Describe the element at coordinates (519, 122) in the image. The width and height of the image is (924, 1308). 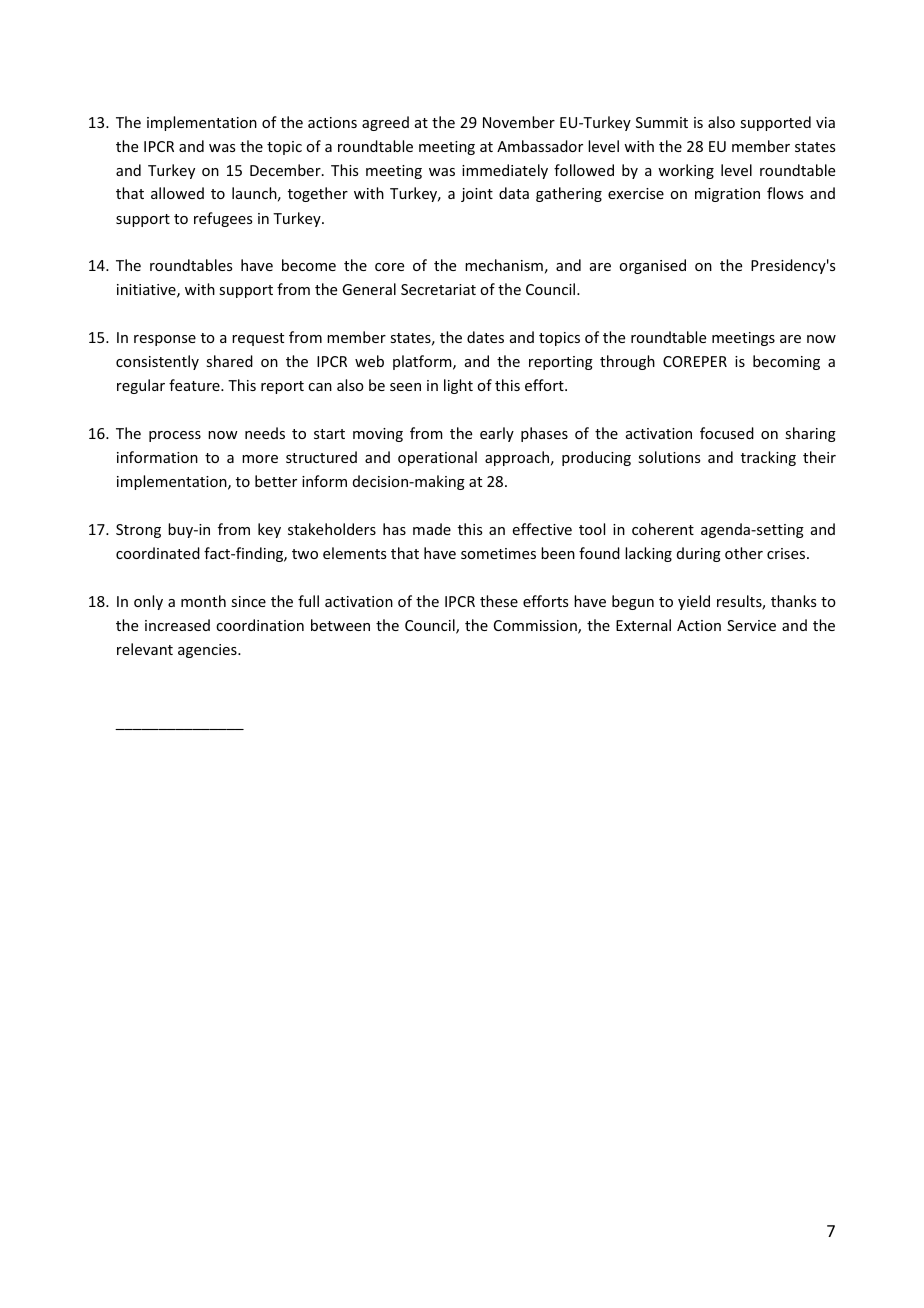
I see `November` at that location.
